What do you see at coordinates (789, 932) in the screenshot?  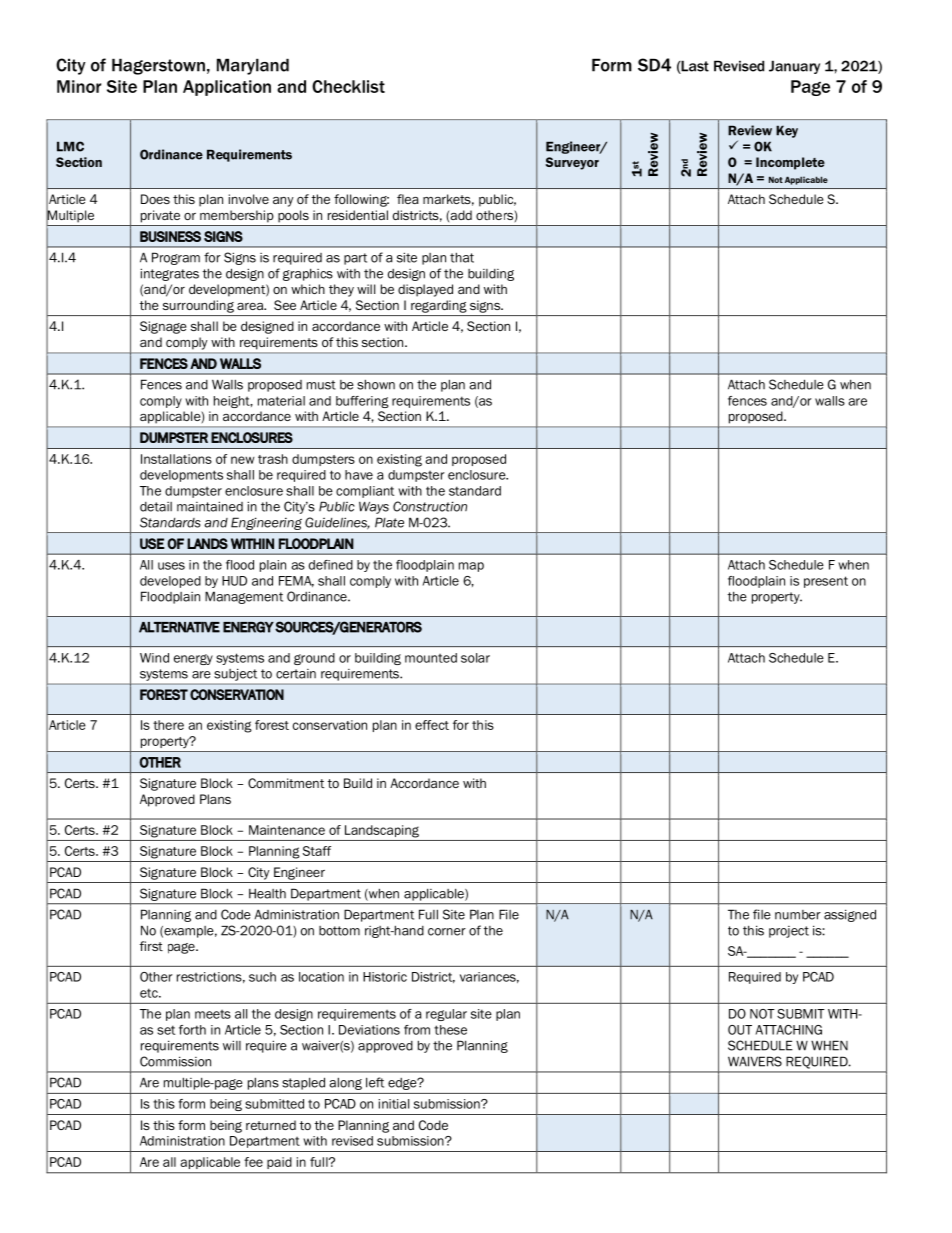 I see `project` at bounding box center [789, 932].
